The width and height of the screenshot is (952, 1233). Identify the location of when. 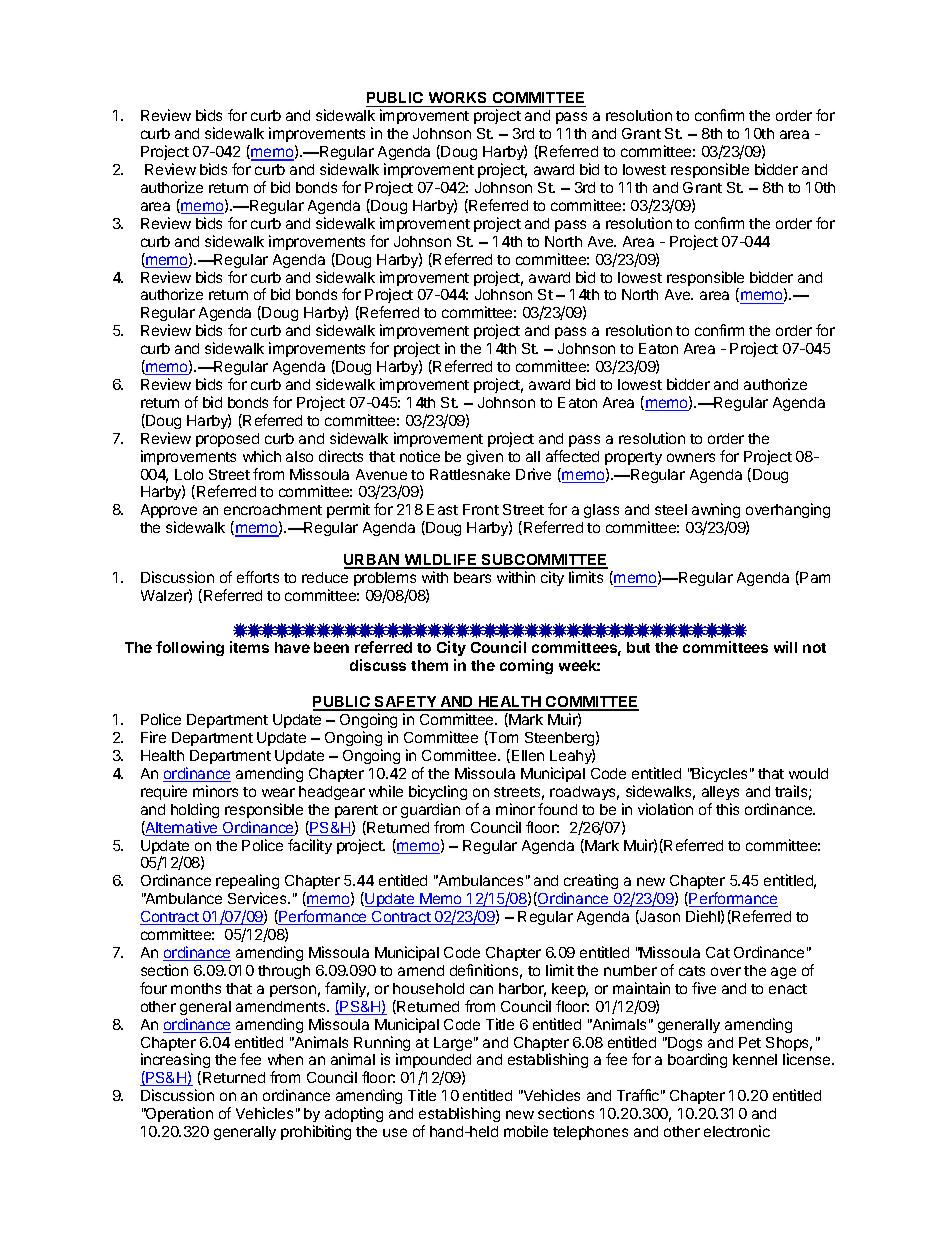
(285, 1059).
